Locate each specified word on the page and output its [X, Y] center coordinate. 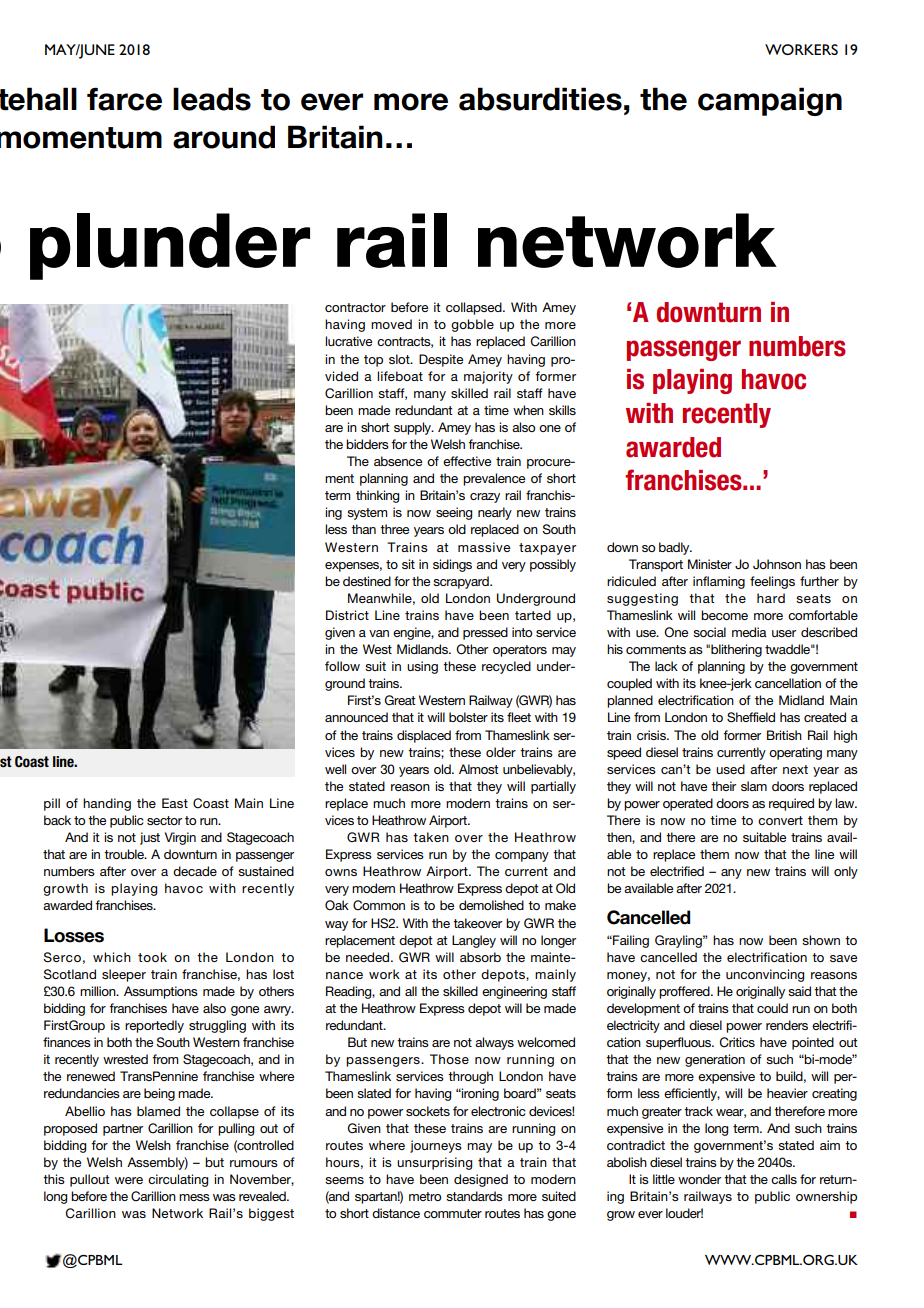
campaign [770, 101]
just [150, 838]
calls [784, 1179]
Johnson [777, 564]
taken [431, 837]
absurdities [540, 99]
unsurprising [434, 1163]
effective [467, 461]
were [129, 1180]
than [363, 529]
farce [124, 99]
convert [780, 820]
